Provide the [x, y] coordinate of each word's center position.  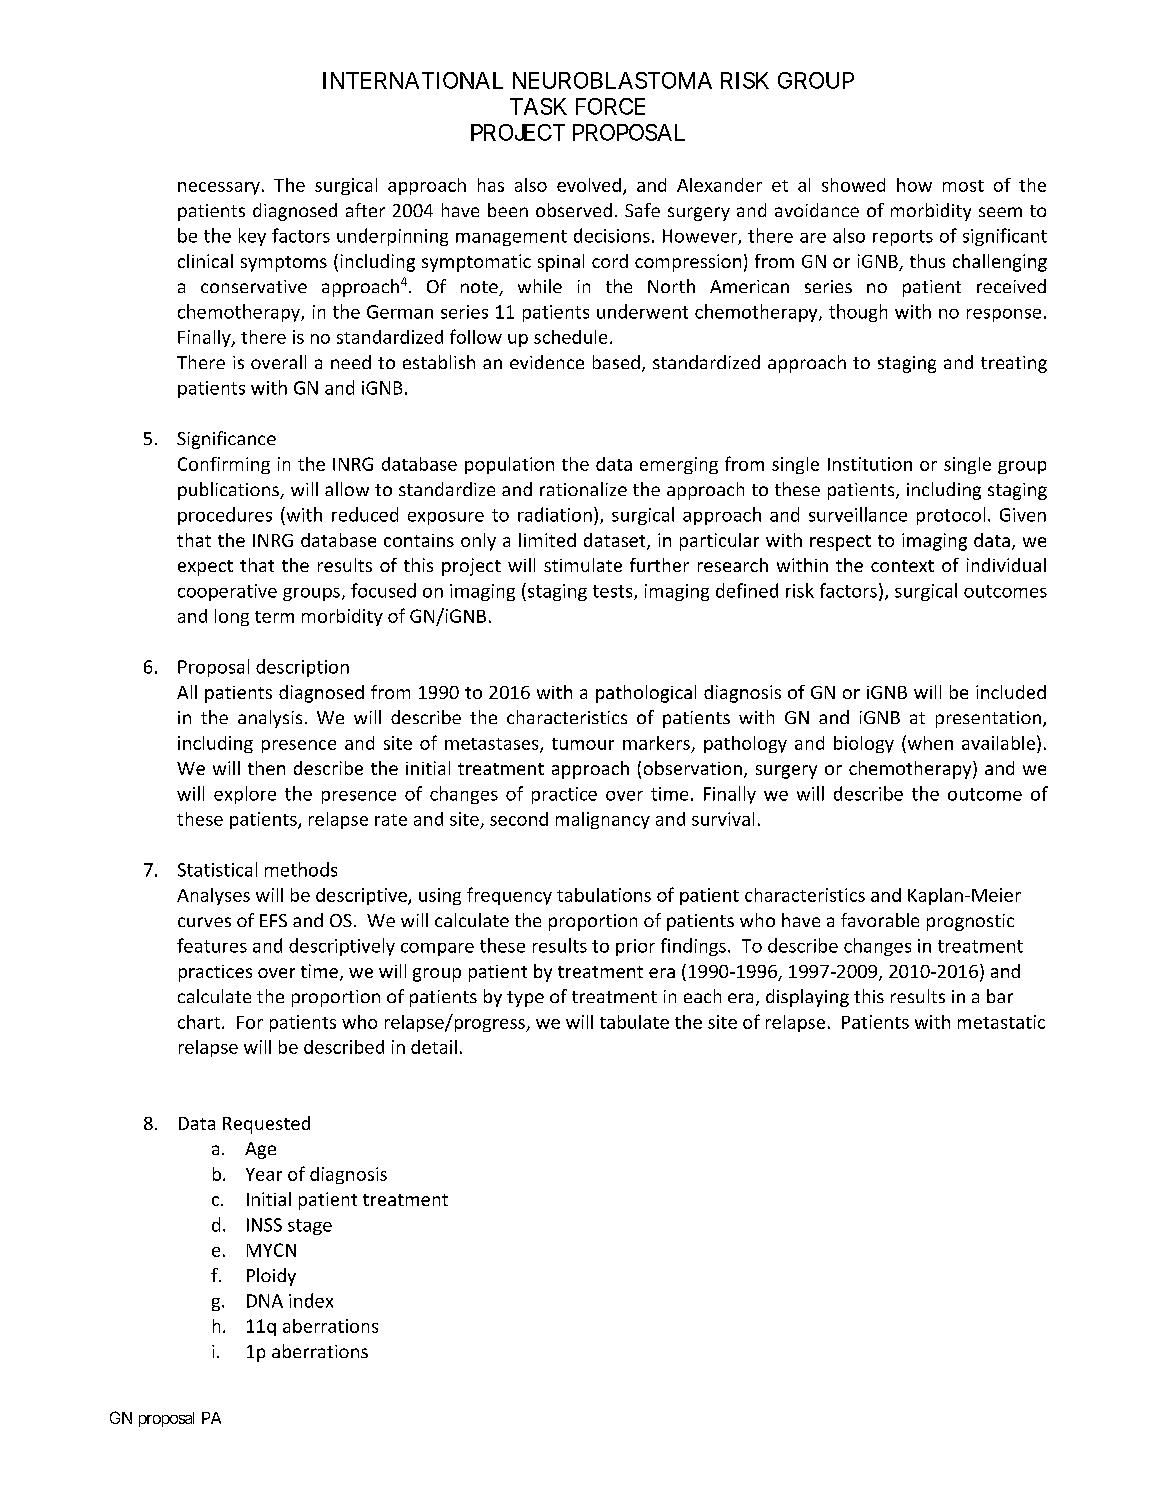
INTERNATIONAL [413, 80]
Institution [870, 464]
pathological [646, 694]
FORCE [610, 106]
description [302, 668]
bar [1000, 996]
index [311, 1300]
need [351, 362]
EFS [273, 920]
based [616, 362]
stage [310, 1227]
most [963, 186]
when [929, 742]
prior [635, 947]
